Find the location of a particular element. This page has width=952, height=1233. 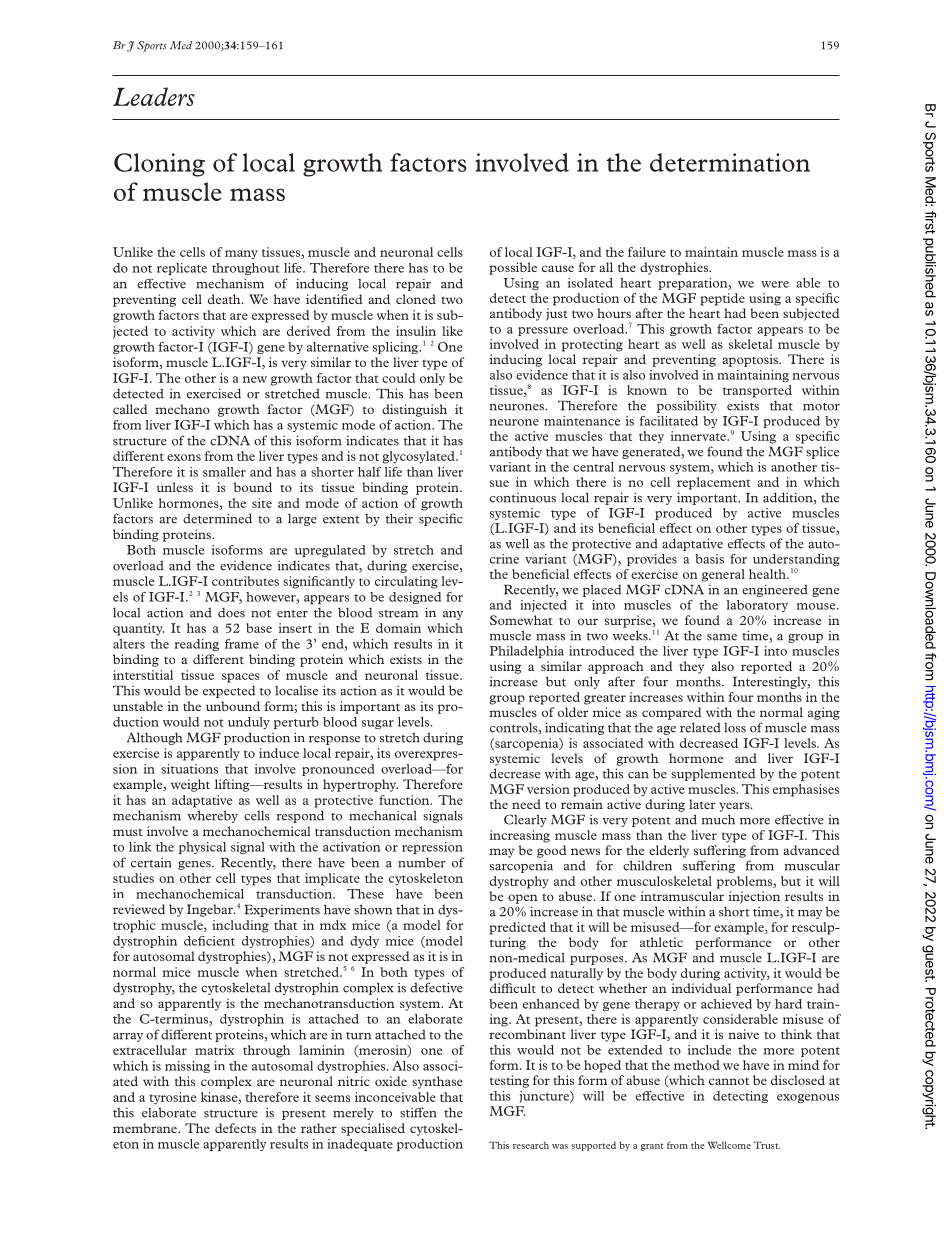

laboratory is located at coordinates (757, 606).
